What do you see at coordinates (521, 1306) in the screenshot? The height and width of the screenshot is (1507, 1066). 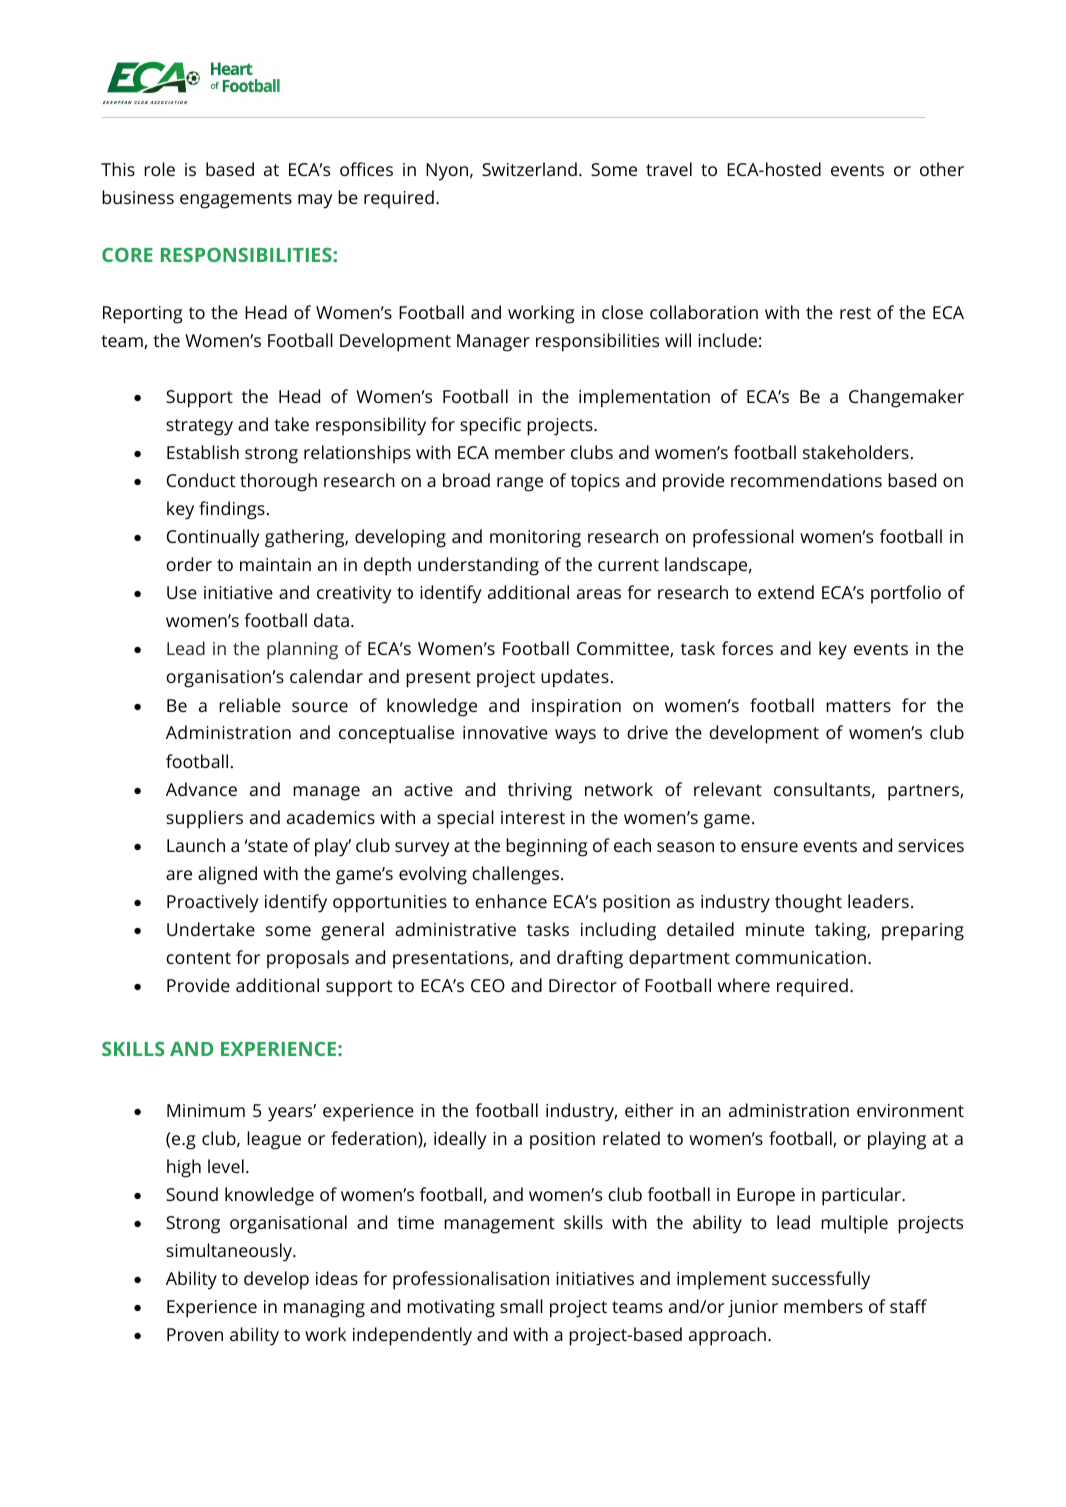 I see `small` at bounding box center [521, 1306].
